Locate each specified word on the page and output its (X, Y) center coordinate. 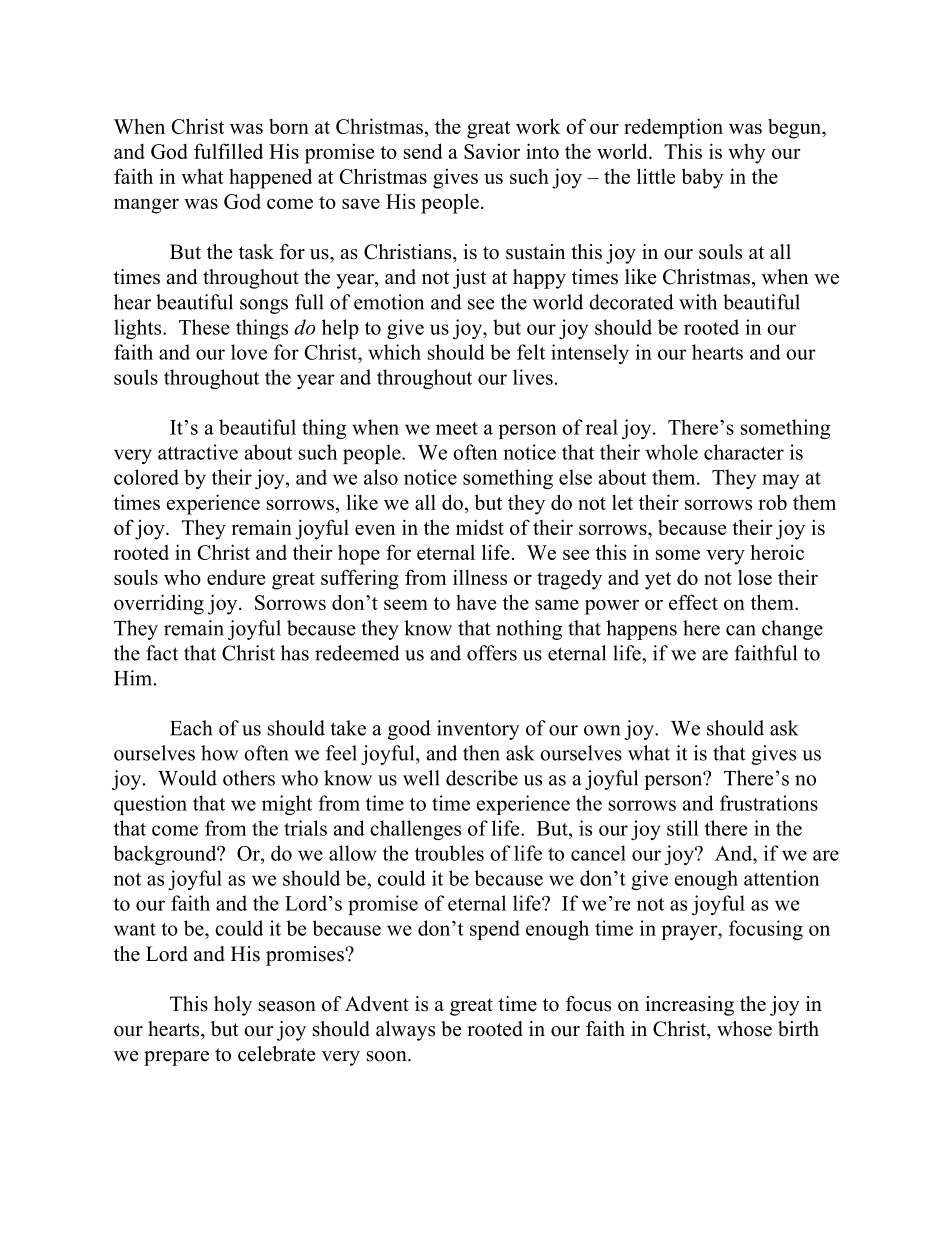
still (683, 828)
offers (492, 653)
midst (480, 527)
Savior (492, 151)
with (698, 302)
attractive (198, 452)
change (792, 630)
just (469, 279)
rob (772, 502)
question (150, 805)
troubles (449, 853)
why (747, 154)
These (204, 327)
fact (162, 653)
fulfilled (228, 151)
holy (233, 1006)
